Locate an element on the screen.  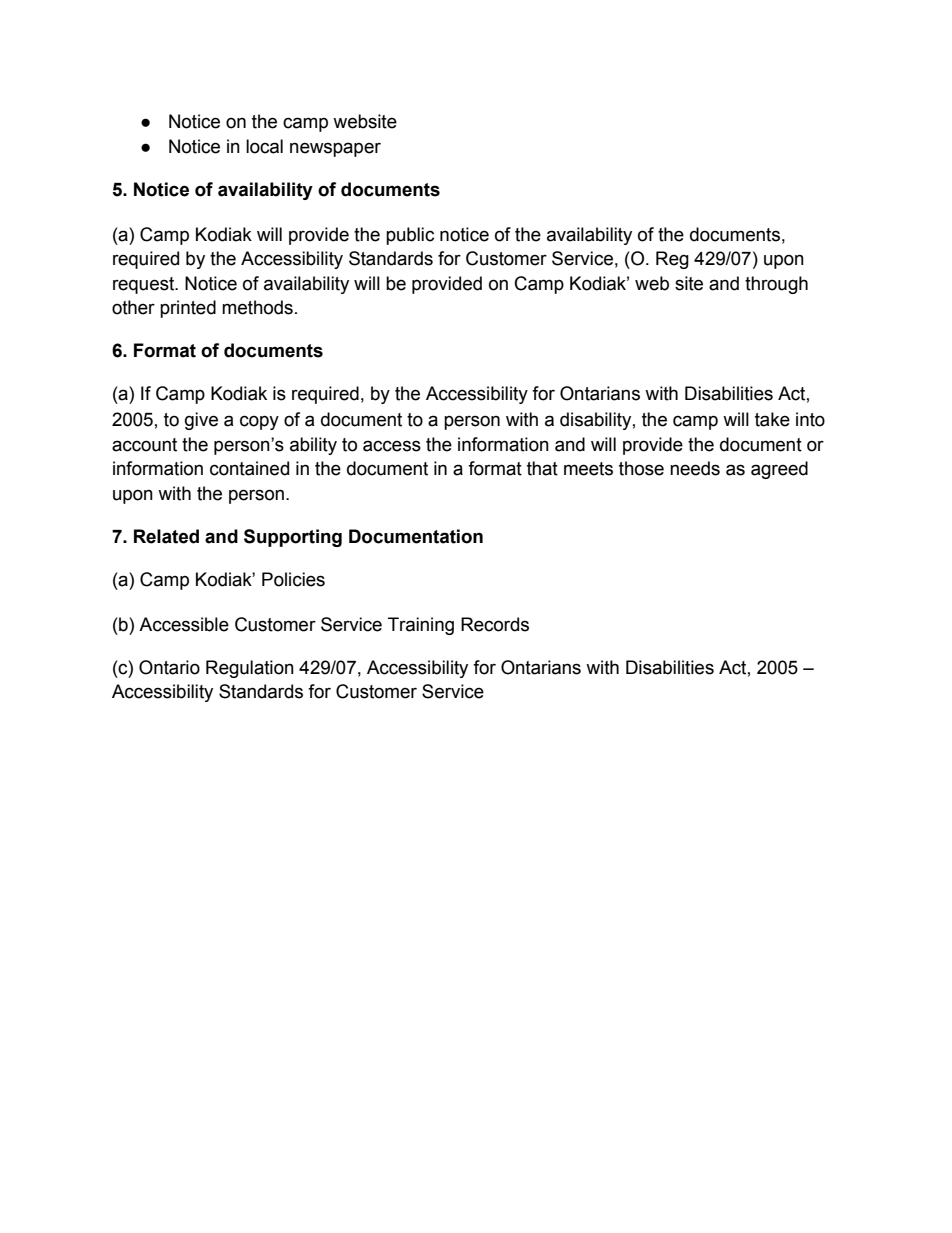
public is located at coordinates (410, 236).
